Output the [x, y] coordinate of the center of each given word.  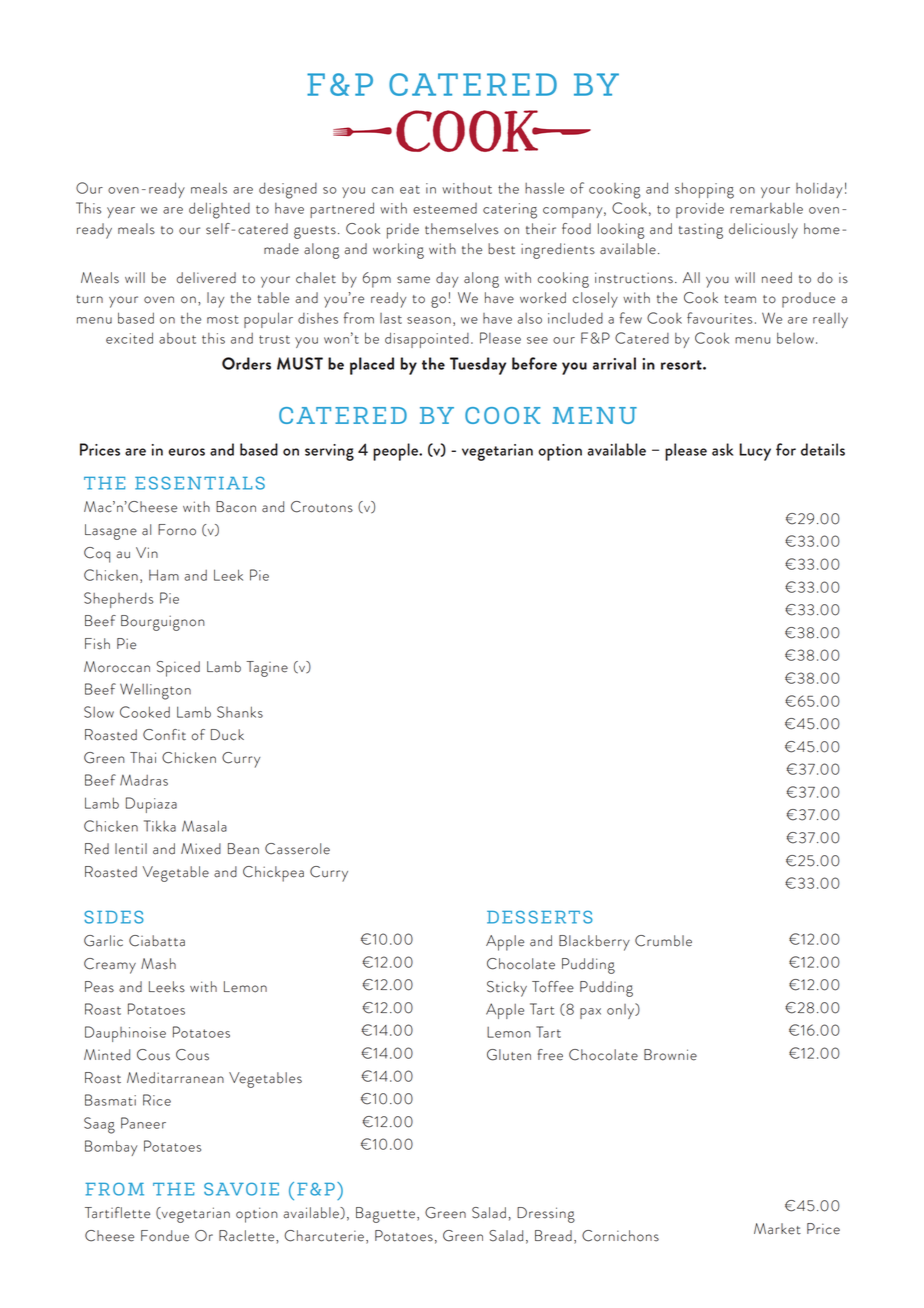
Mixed [201, 849]
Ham [164, 575]
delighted [219, 210]
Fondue [165, 1236]
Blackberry [594, 943]
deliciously [763, 231]
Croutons [322, 507]
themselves [461, 229]
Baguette [385, 1215]
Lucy [755, 452]
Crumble [663, 941]
